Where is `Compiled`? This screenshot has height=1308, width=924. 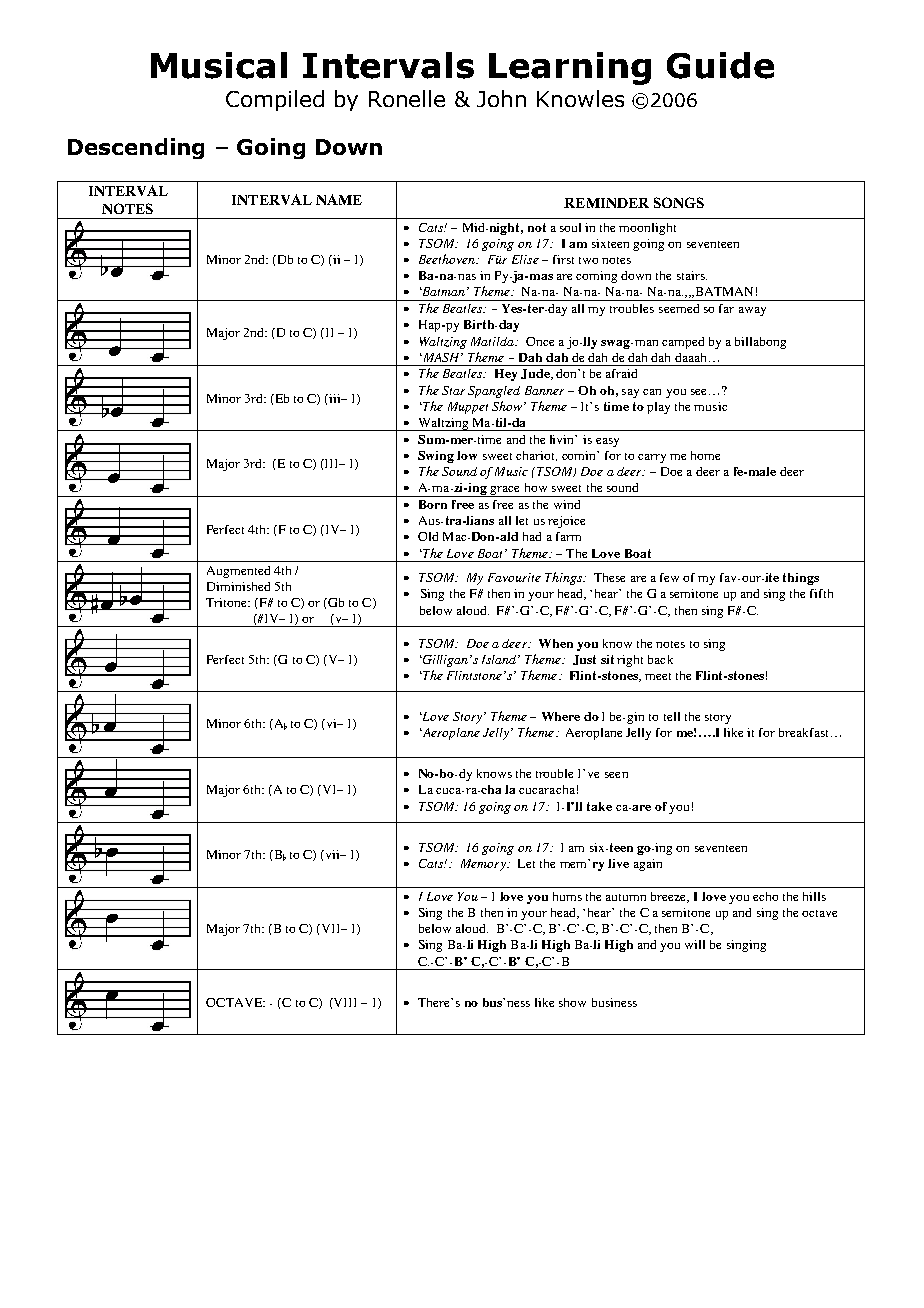
Compiled is located at coordinates (275, 100).
